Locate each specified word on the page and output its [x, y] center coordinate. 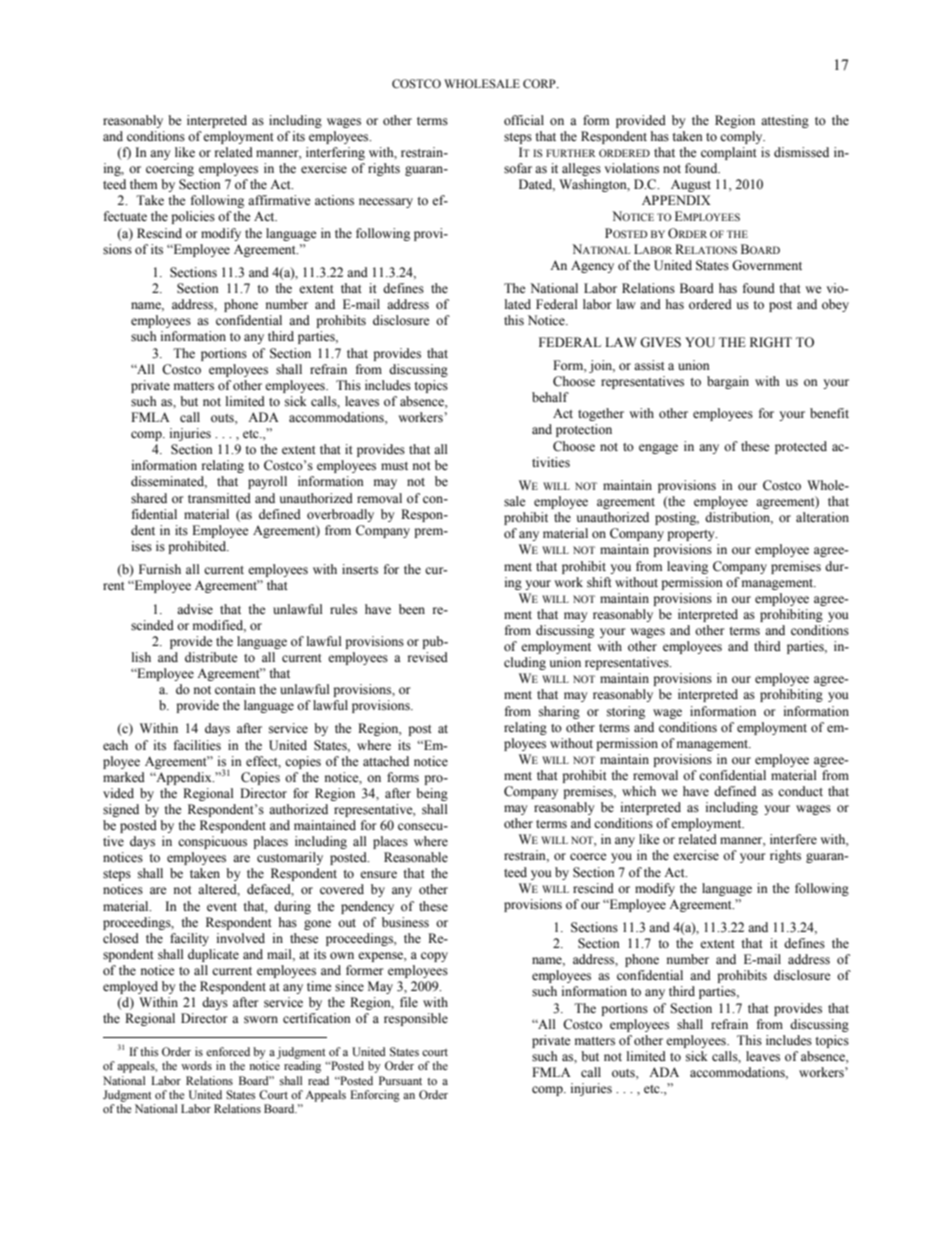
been [412, 609]
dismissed [801, 152]
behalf [550, 397]
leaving [687, 567]
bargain [728, 382]
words [196, 1065]
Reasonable [416, 857]
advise [195, 609]
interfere [793, 839]
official [524, 120]
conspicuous [212, 842]
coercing [170, 169]
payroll [267, 482]
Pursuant [400, 1080]
